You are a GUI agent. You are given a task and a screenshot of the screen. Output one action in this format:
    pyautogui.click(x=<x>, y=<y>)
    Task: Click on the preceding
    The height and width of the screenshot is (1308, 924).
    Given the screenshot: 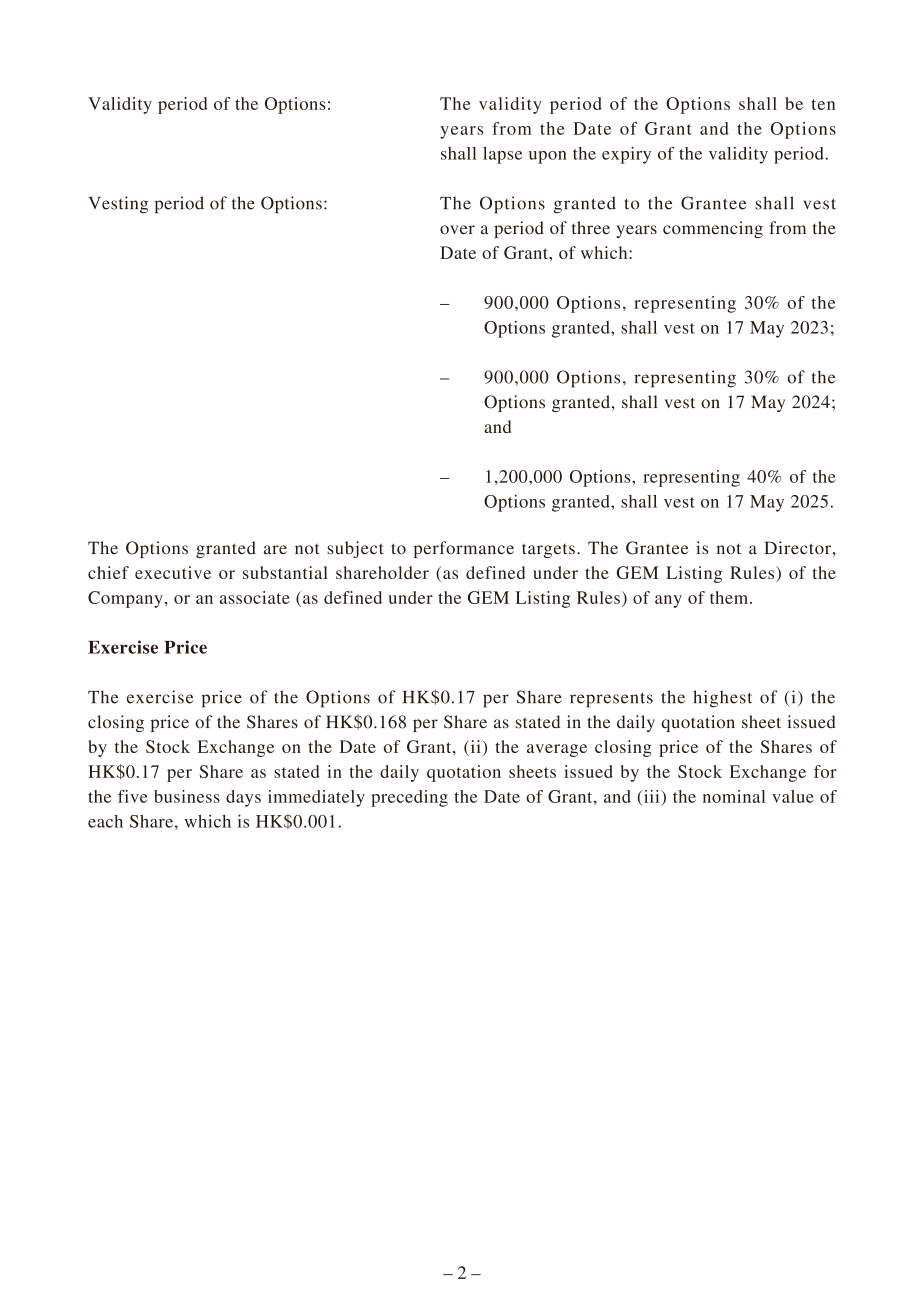 What is the action you would take?
    pyautogui.click(x=409, y=798)
